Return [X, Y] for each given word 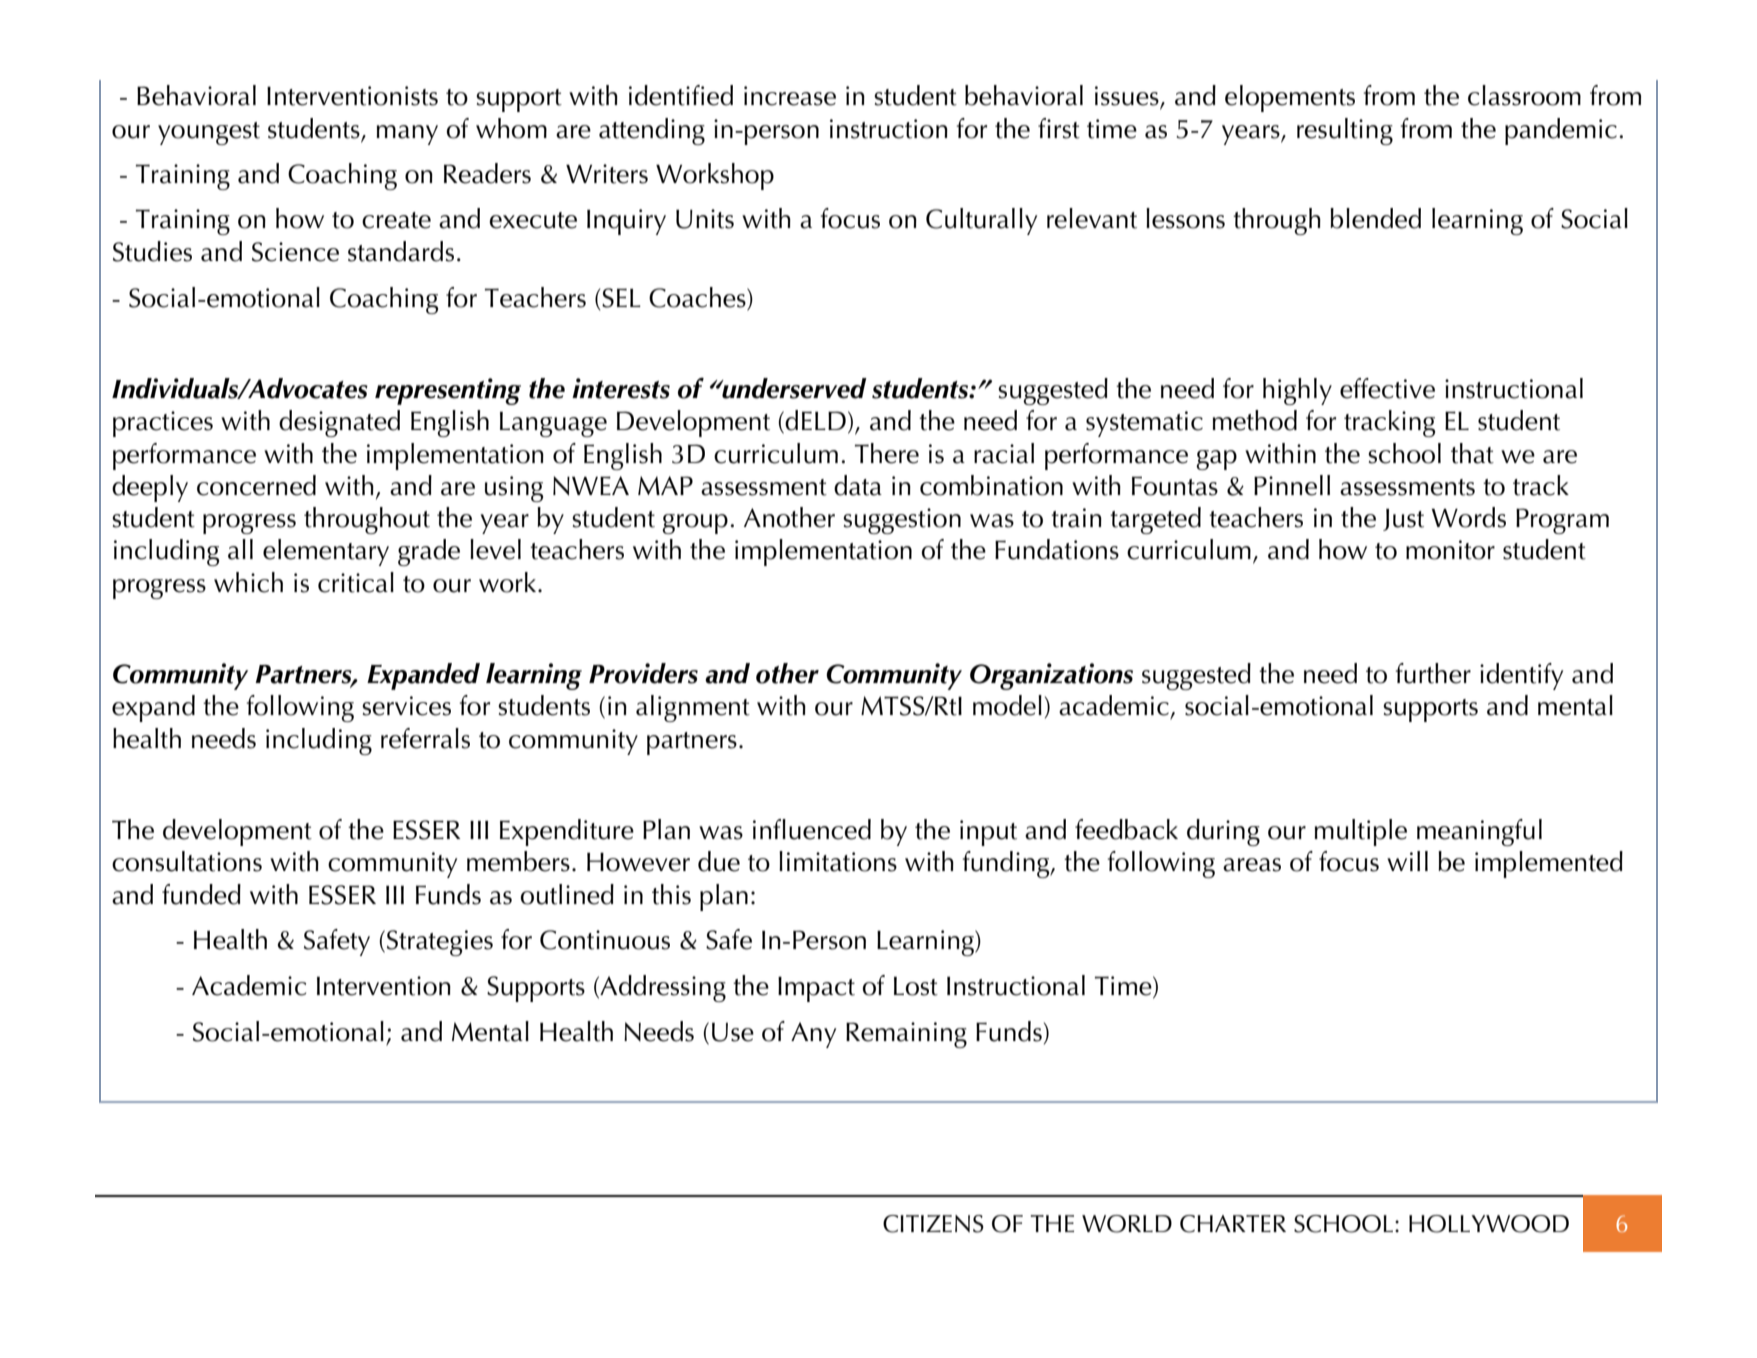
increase [790, 96]
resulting [1345, 131]
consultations [187, 861]
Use [733, 1032]
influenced [812, 829]
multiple [1360, 832]
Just [1403, 520]
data [858, 485]
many [407, 135]
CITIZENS [933, 1224]
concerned [256, 485]
